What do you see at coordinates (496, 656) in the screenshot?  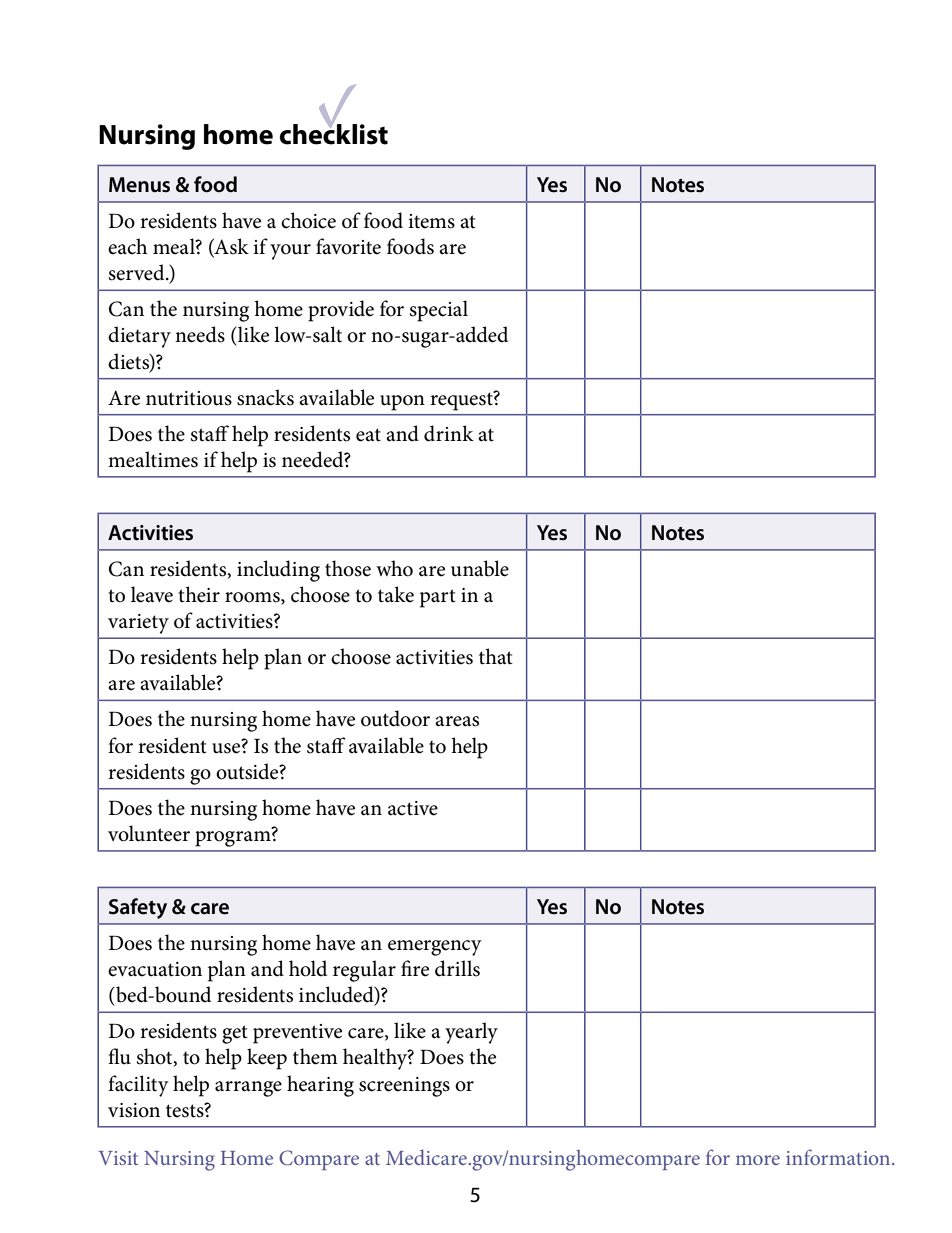 I see `that` at bounding box center [496, 656].
